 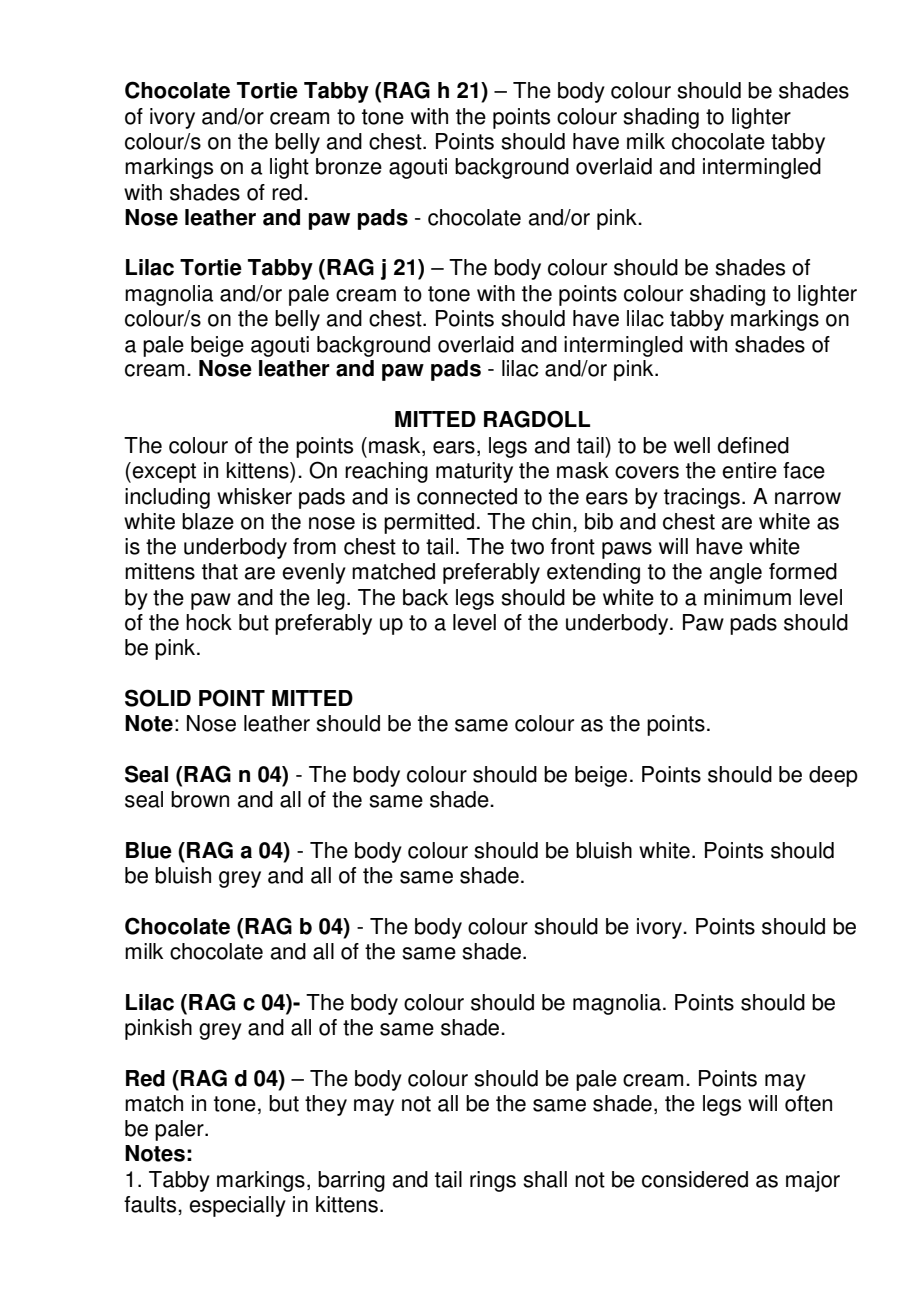 I want to click on bronze, so click(x=349, y=166).
